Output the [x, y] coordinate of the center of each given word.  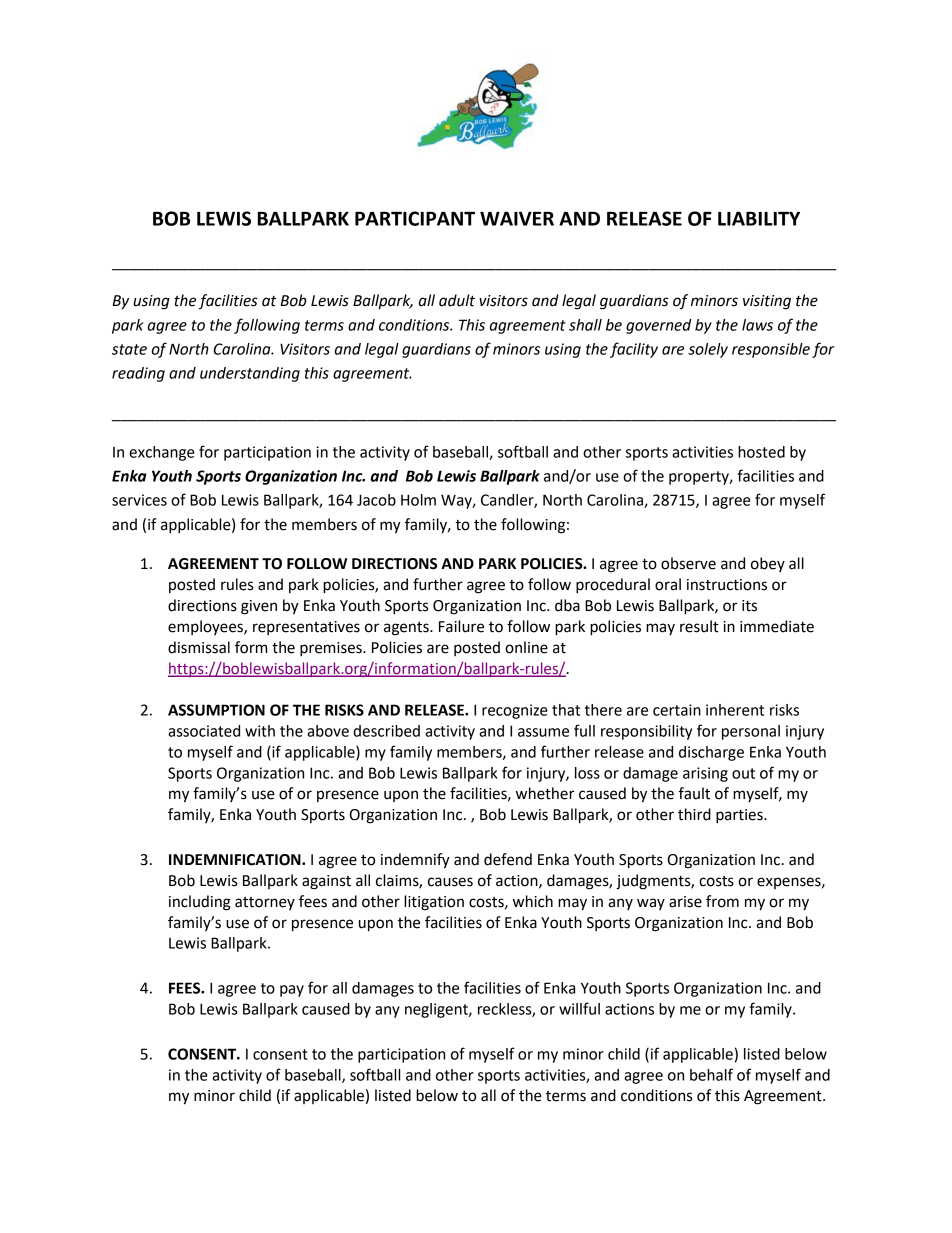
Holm [418, 500]
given [259, 607]
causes [450, 882]
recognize [515, 711]
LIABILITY [759, 219]
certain [677, 710]
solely [708, 350]
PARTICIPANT [415, 218]
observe [688, 563]
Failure [461, 626]
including [200, 903]
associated [204, 731]
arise [685, 902]
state [129, 349]
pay [292, 991]
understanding [250, 374]
